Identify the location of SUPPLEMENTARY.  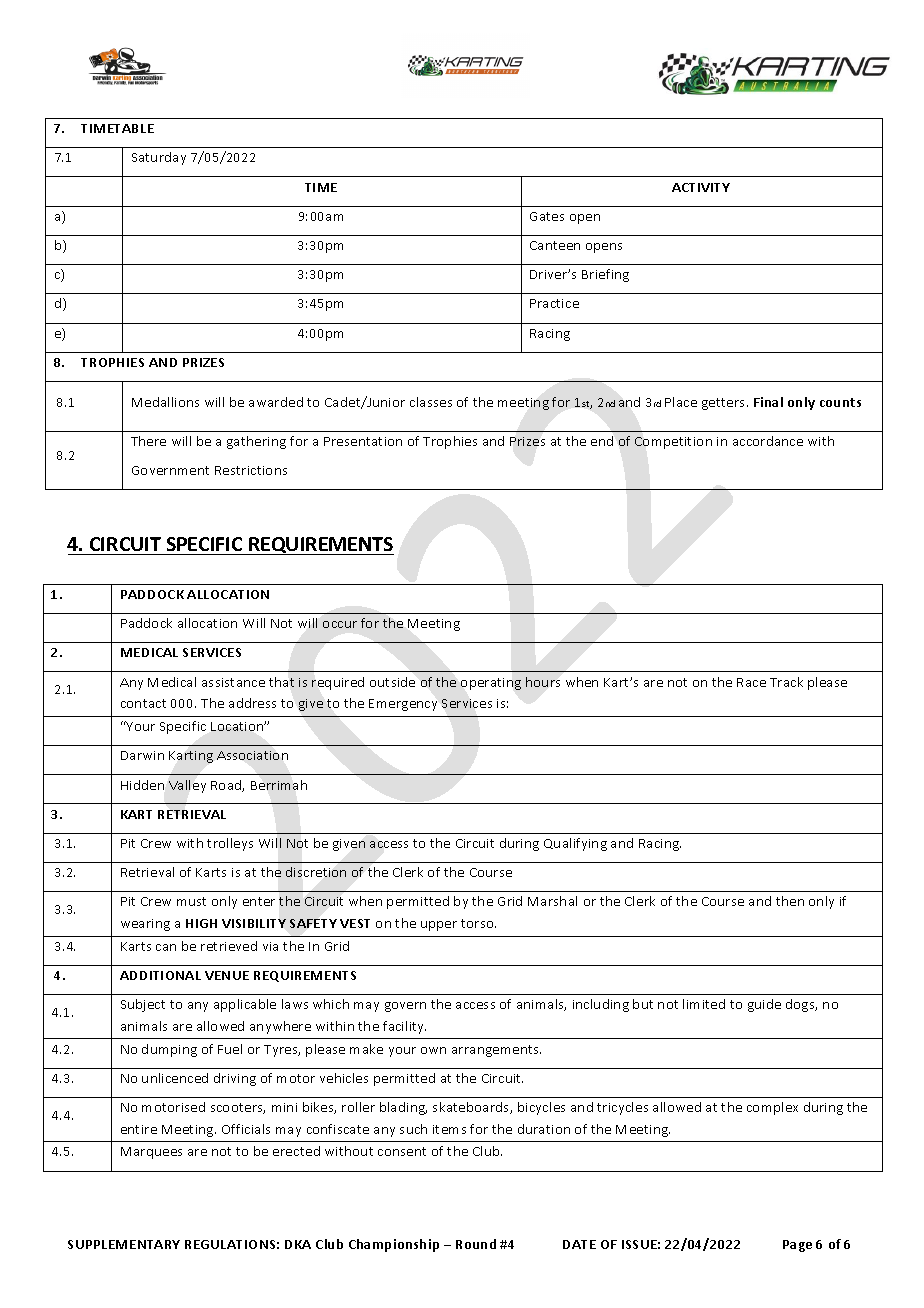
(124, 1244).
